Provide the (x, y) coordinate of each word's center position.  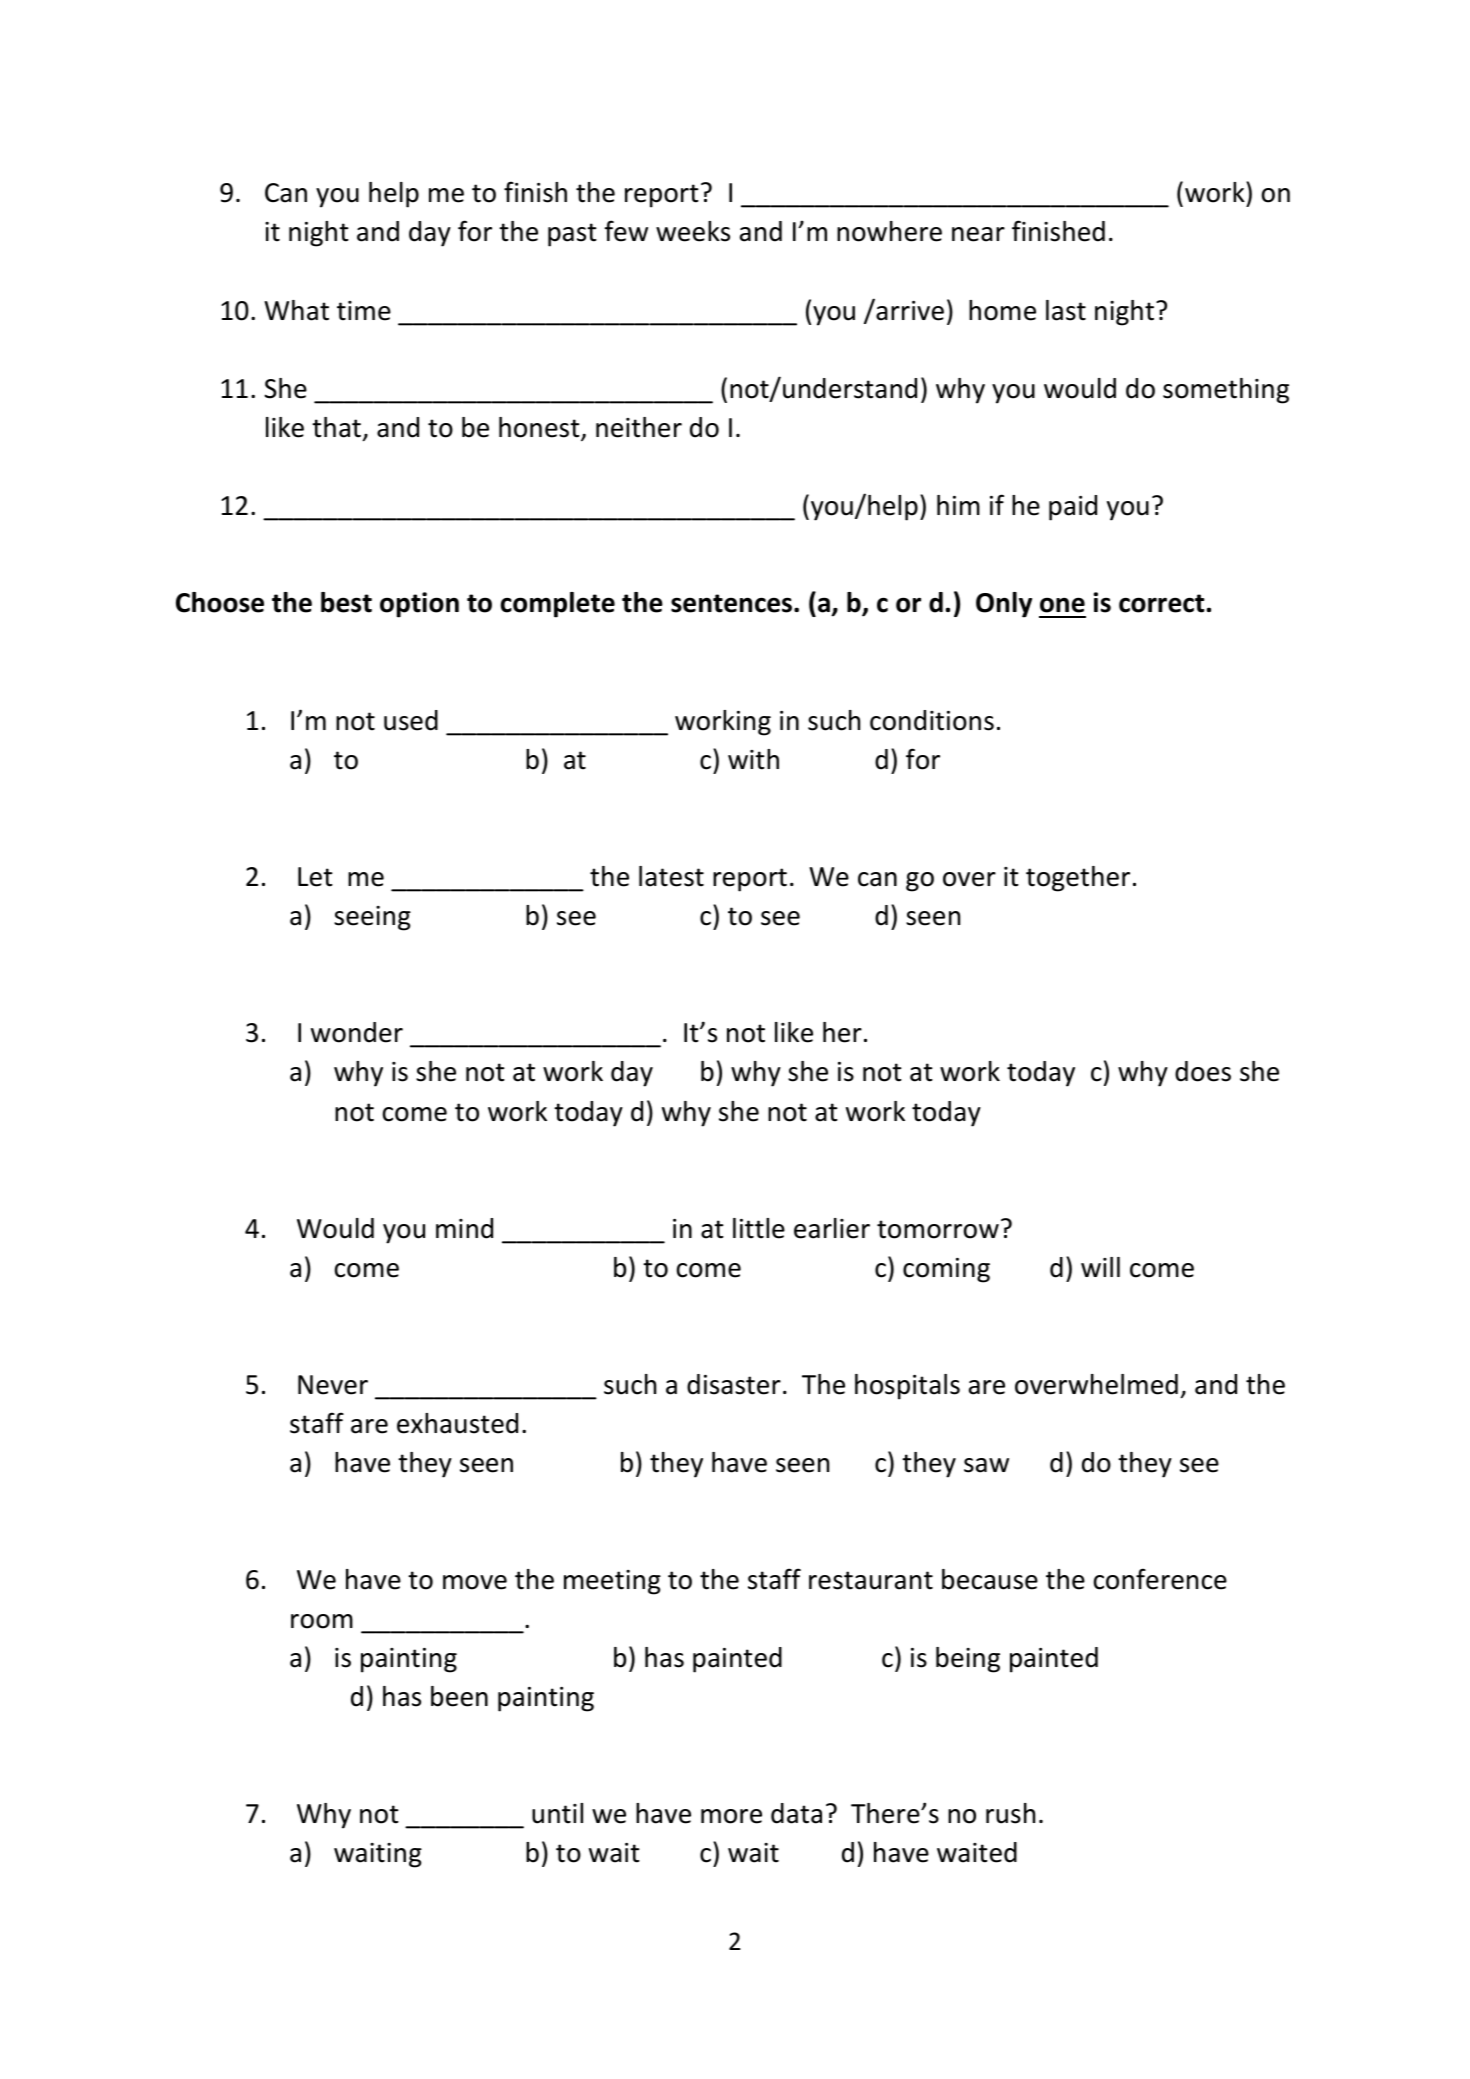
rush (1010, 1813)
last (1066, 310)
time (364, 311)
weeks (693, 231)
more (731, 1816)
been (459, 1696)
